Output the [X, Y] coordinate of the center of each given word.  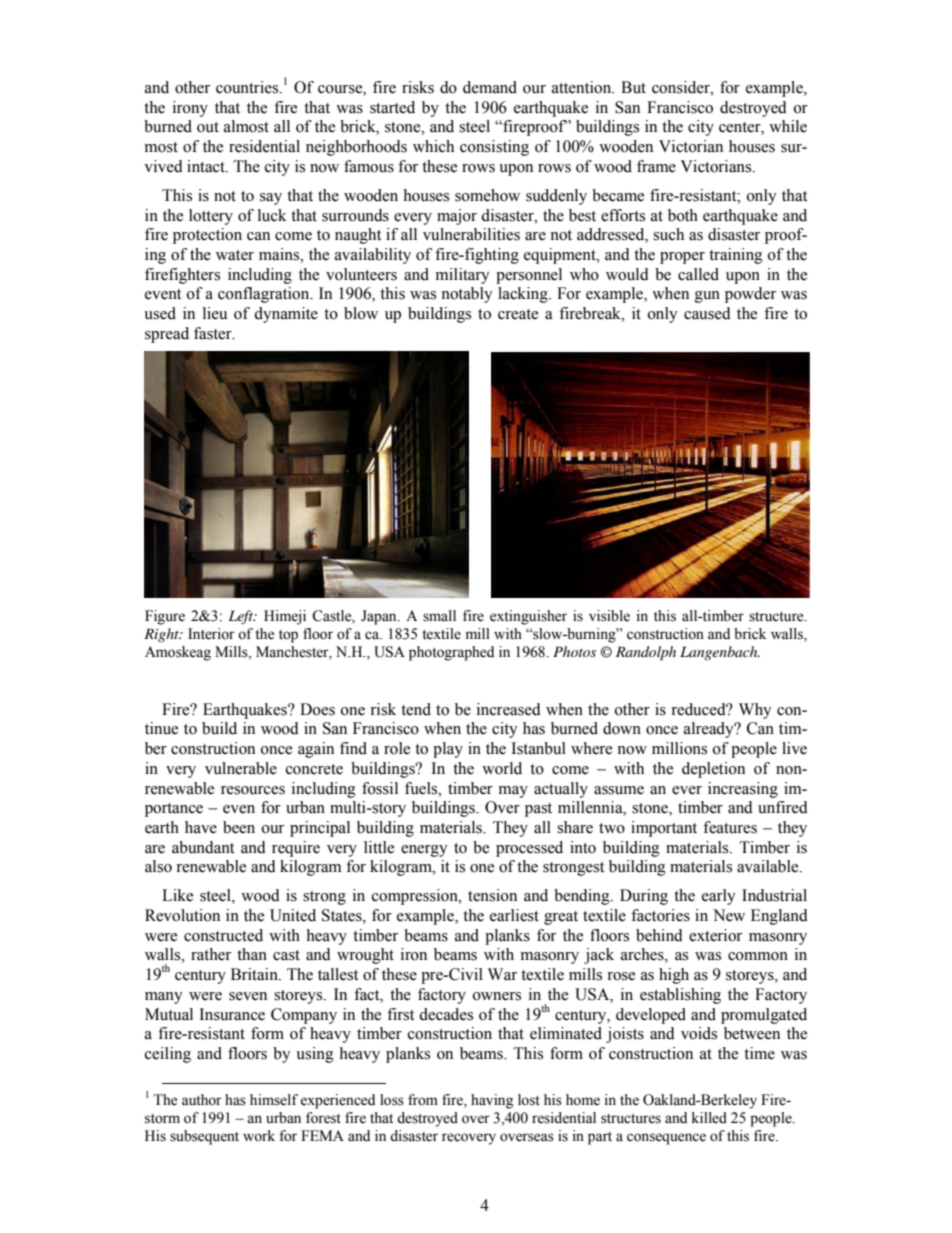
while [788, 126]
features [730, 827]
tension [492, 895]
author [202, 1100]
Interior [211, 634]
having [492, 1101]
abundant [203, 847]
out [208, 127]
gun [707, 297]
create [518, 314]
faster [214, 333]
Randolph [646, 653]
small [439, 616]
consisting [494, 148]
